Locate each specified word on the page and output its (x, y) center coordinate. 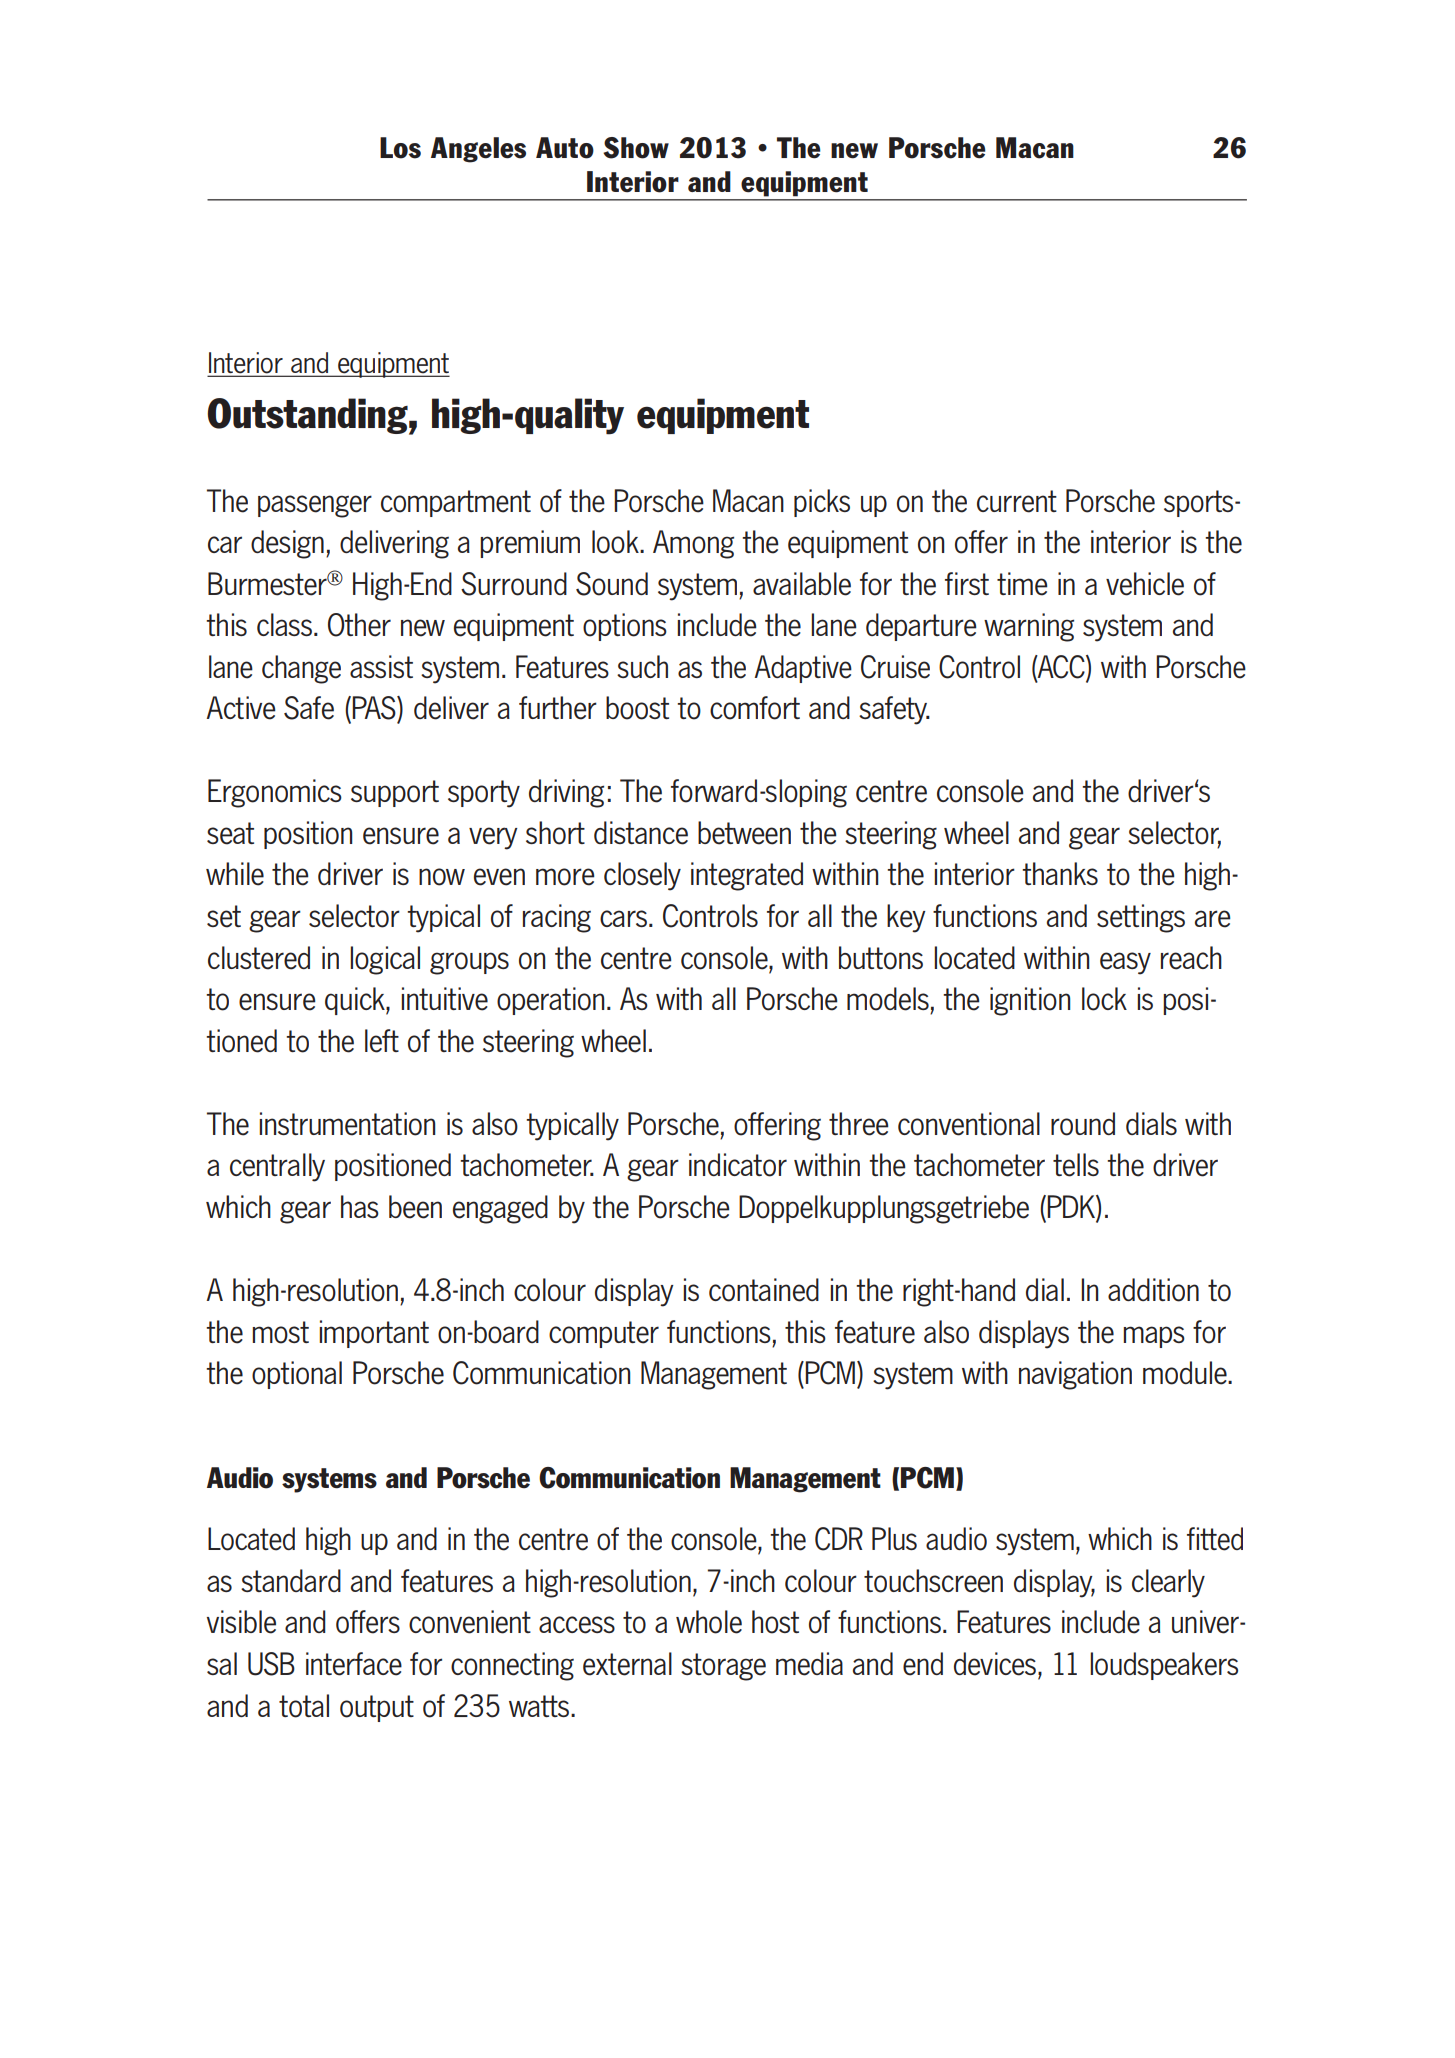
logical (385, 960)
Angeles (478, 150)
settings (1141, 918)
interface (354, 1664)
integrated (747, 876)
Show (636, 148)
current (1017, 501)
